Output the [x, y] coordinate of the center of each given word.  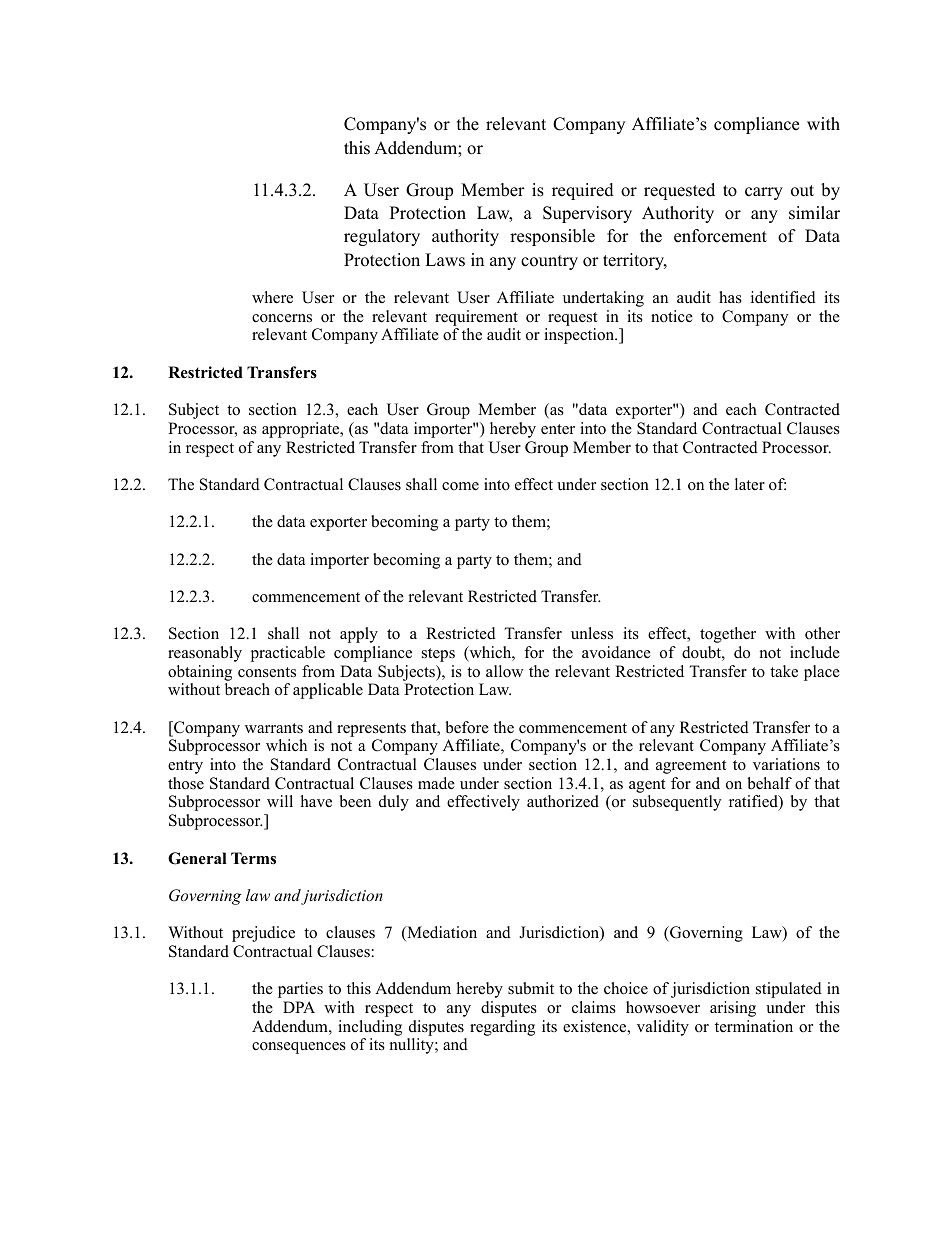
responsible [552, 237]
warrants [274, 728]
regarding [502, 1028]
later [750, 484]
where [272, 297]
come [460, 486]
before [467, 727]
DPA [299, 1007]
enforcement [720, 236]
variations [786, 764]
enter [558, 429]
